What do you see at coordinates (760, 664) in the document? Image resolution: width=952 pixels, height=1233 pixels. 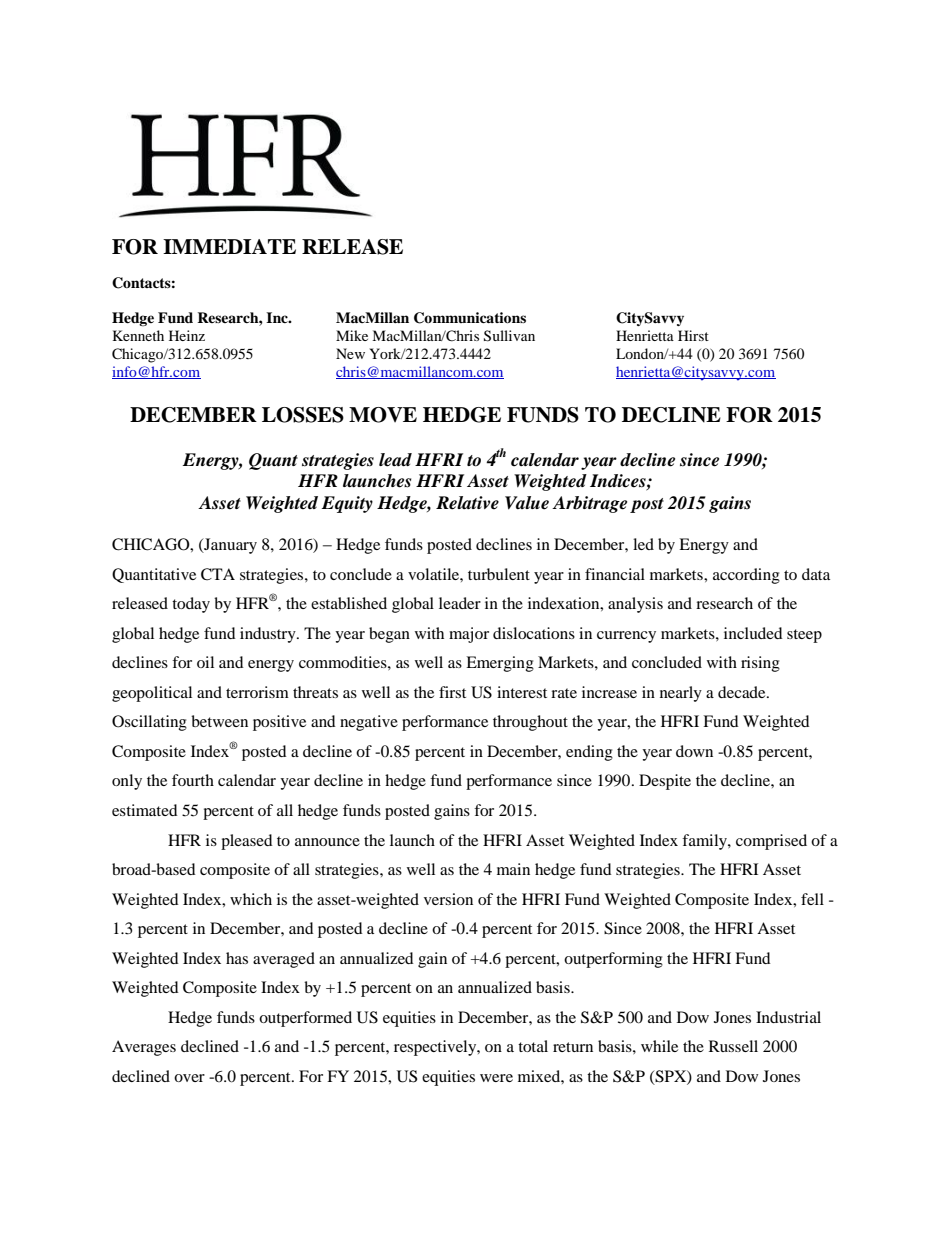 I see `rising` at bounding box center [760, 664].
